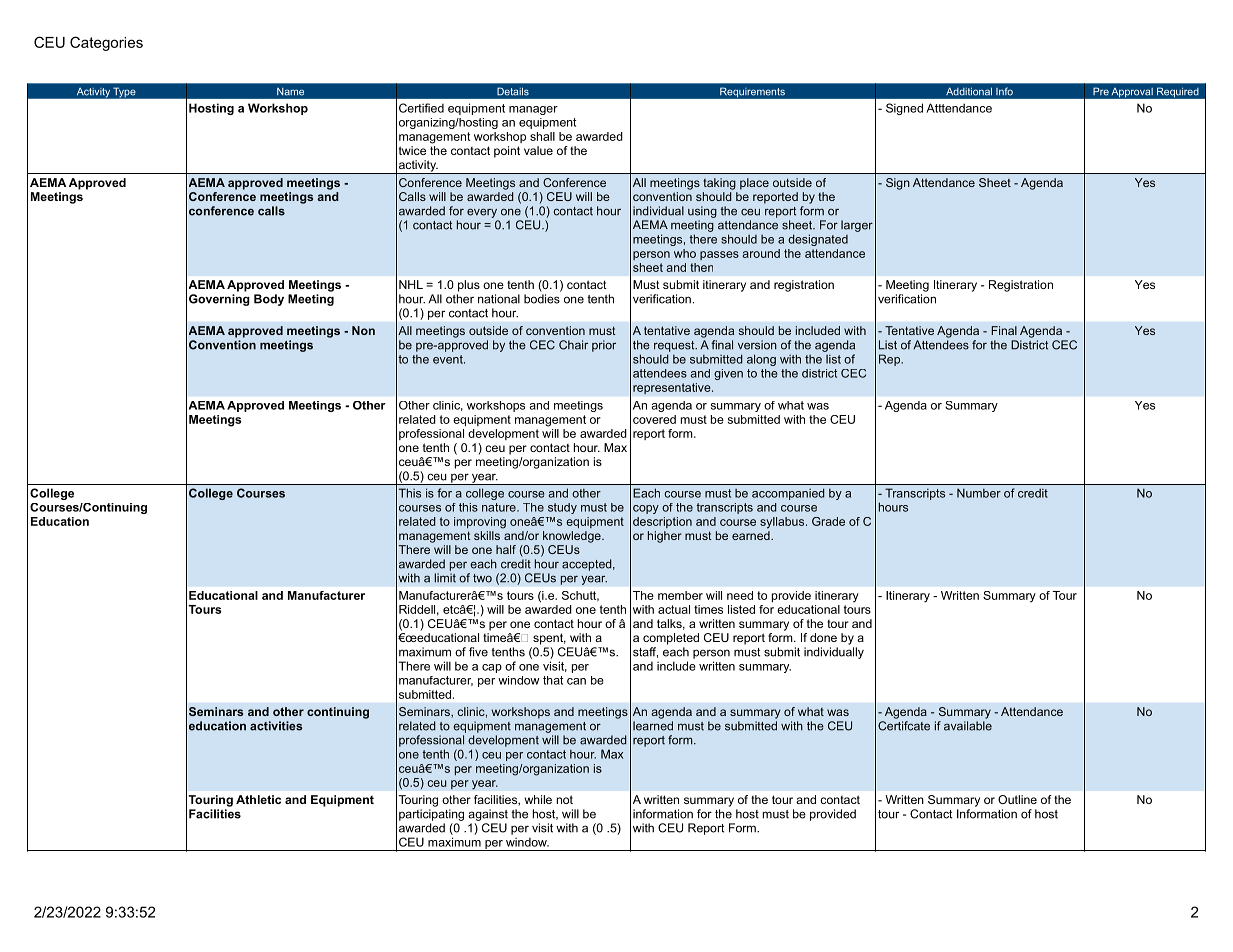 The width and height of the screenshot is (1233, 952). What do you see at coordinates (290, 91) in the screenshot?
I see `Name` at bounding box center [290, 91].
